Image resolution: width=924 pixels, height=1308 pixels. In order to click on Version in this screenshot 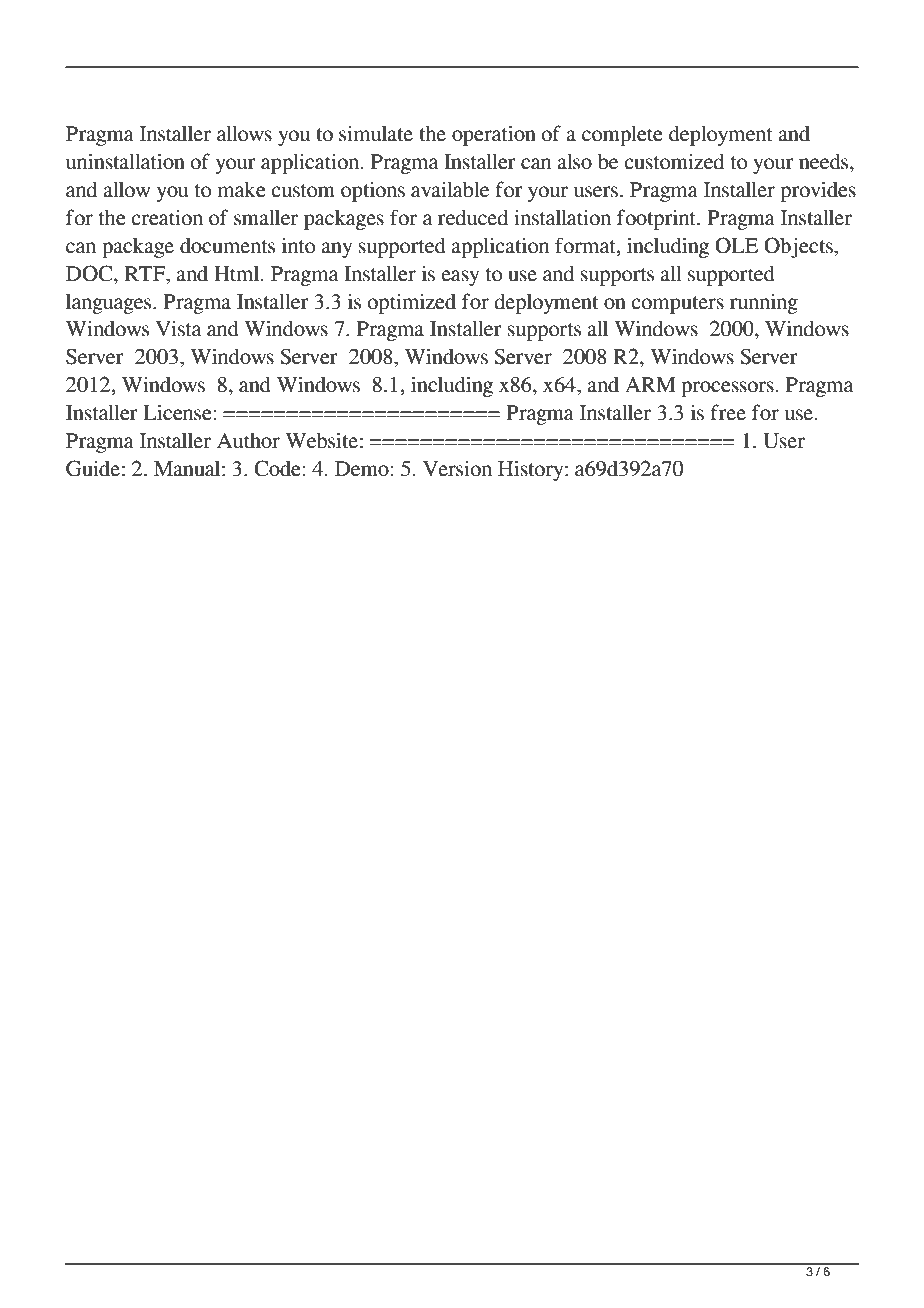, I will do `click(457, 468)`.
